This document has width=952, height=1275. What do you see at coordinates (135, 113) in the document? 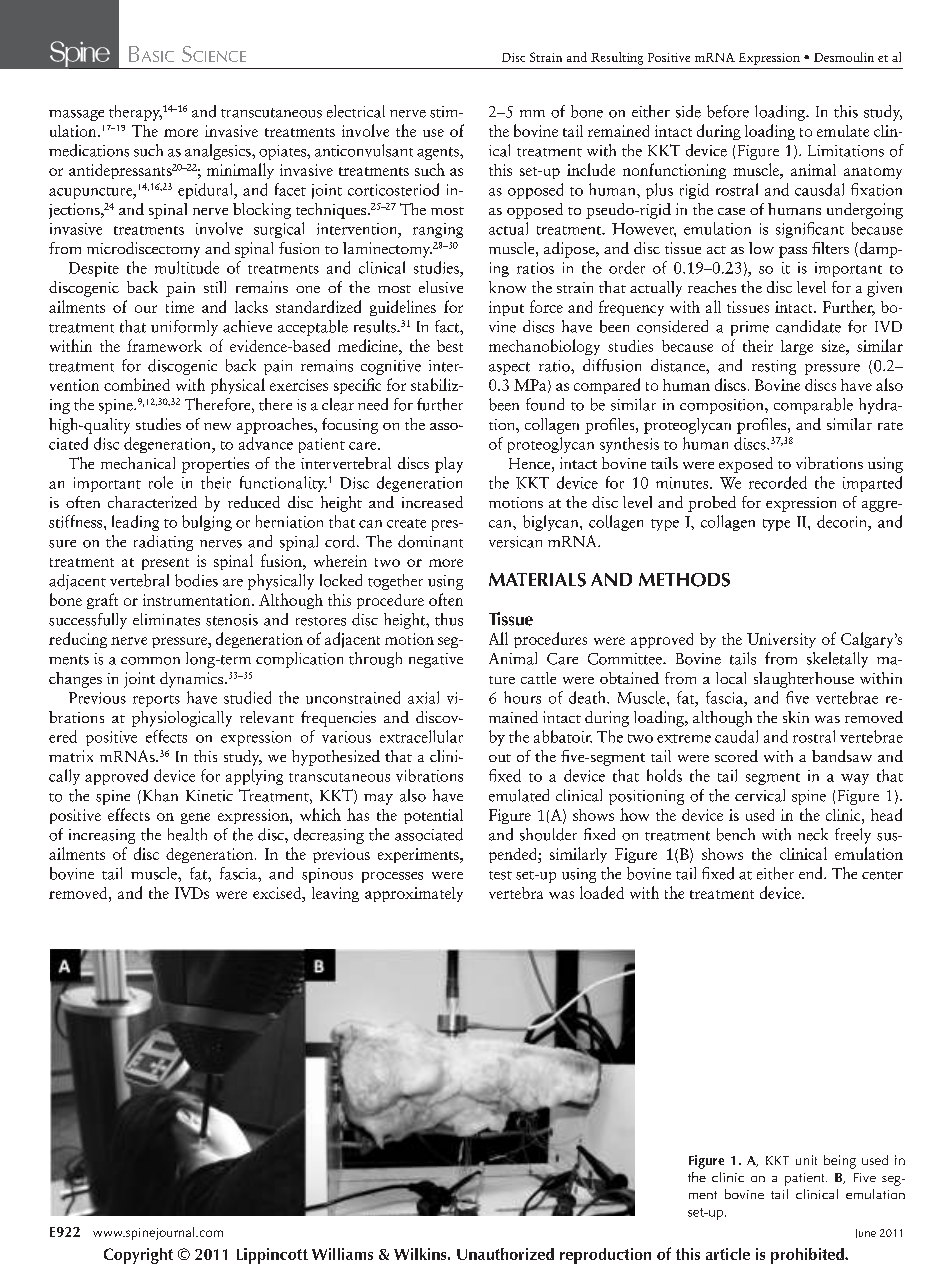
I see `therapy` at bounding box center [135, 113].
